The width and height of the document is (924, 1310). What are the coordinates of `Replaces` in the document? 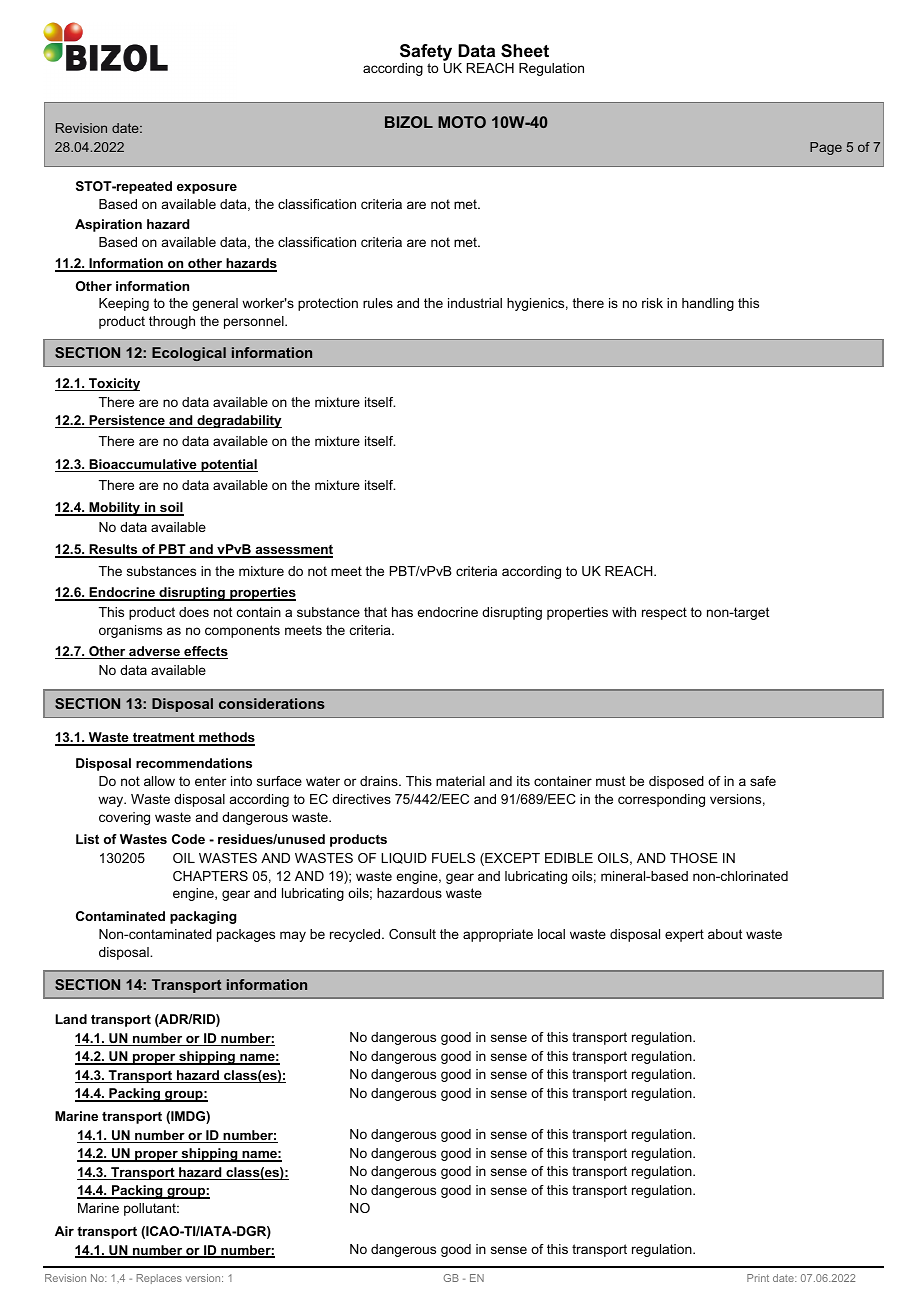 It's located at (159, 1279).
